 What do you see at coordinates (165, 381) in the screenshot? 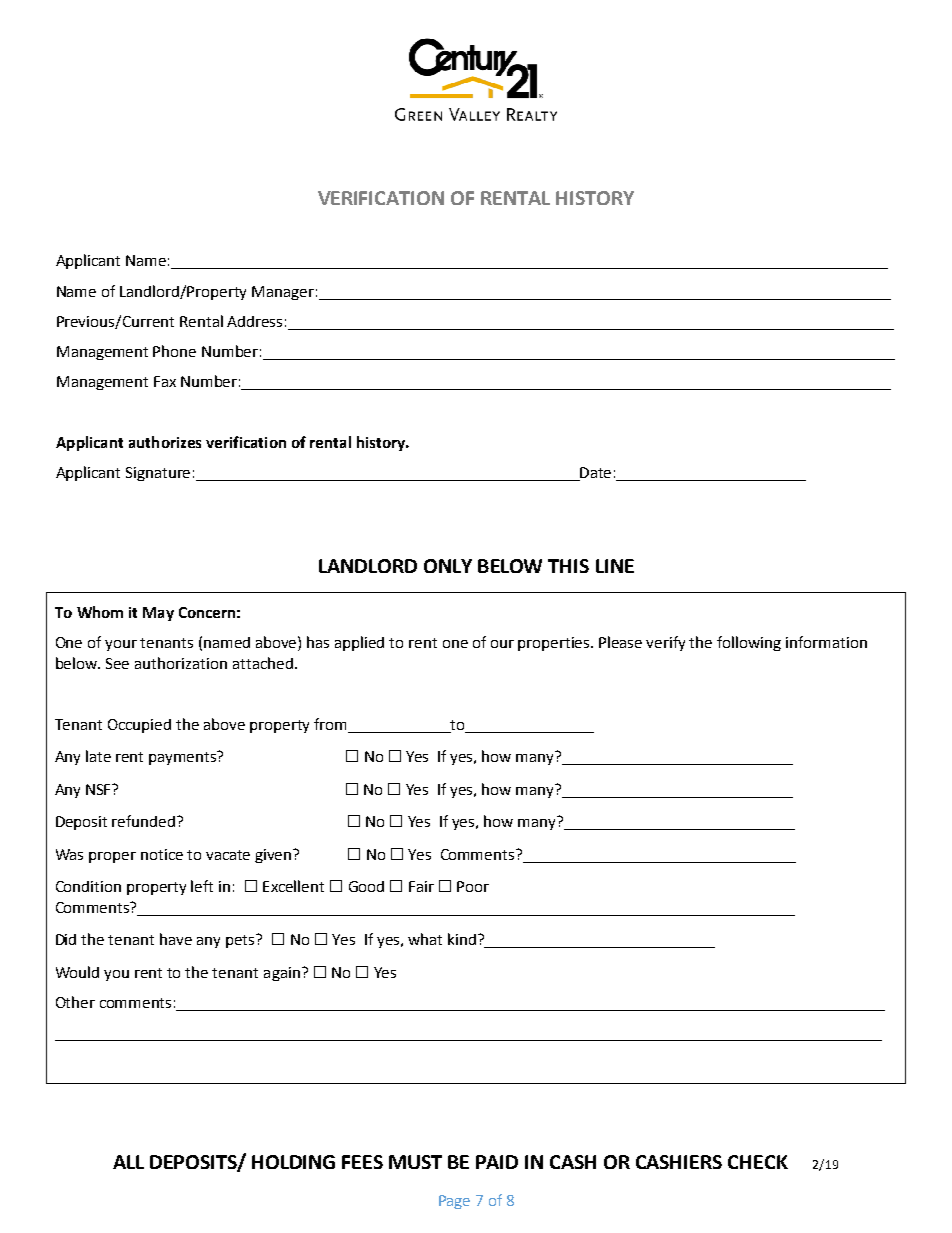
I see `Fax` at bounding box center [165, 381].
